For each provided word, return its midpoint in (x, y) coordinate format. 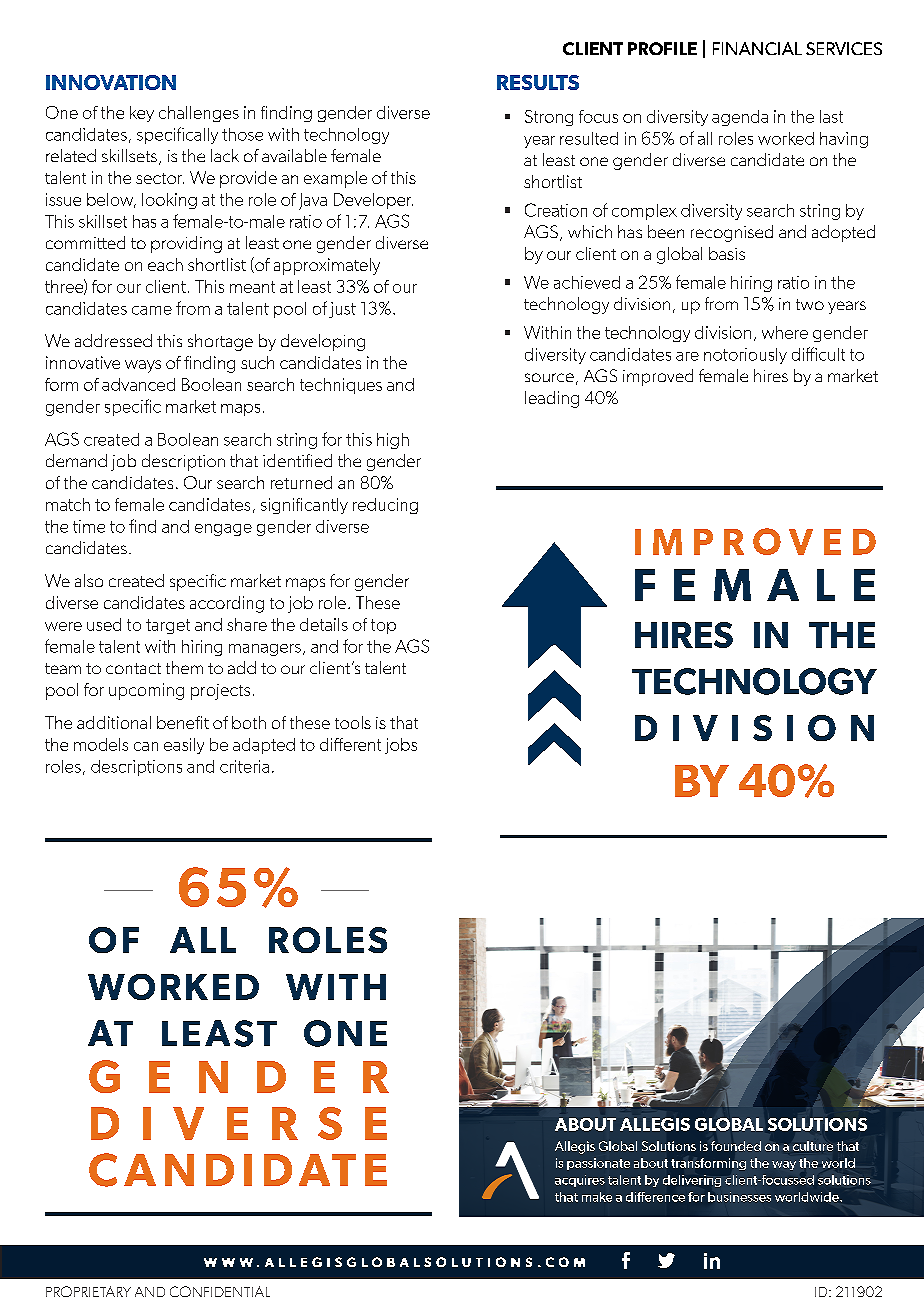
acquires (580, 1181)
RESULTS (538, 82)
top (383, 626)
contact (133, 668)
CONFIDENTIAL (220, 1291)
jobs (401, 746)
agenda (740, 118)
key (142, 114)
